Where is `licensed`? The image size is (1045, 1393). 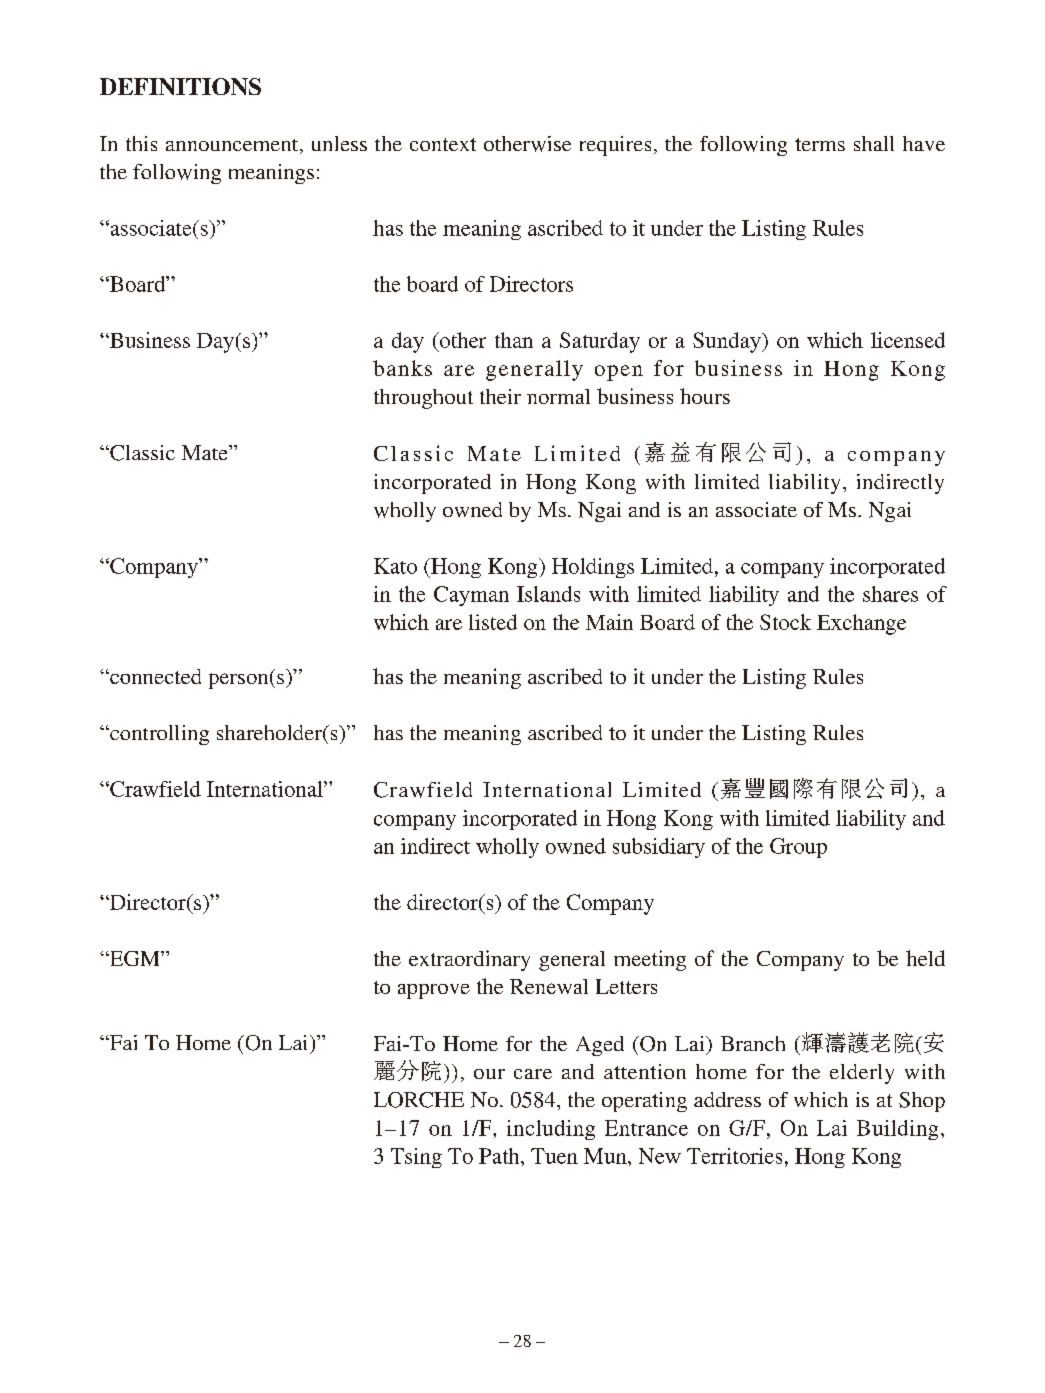
licensed is located at coordinates (908, 340).
